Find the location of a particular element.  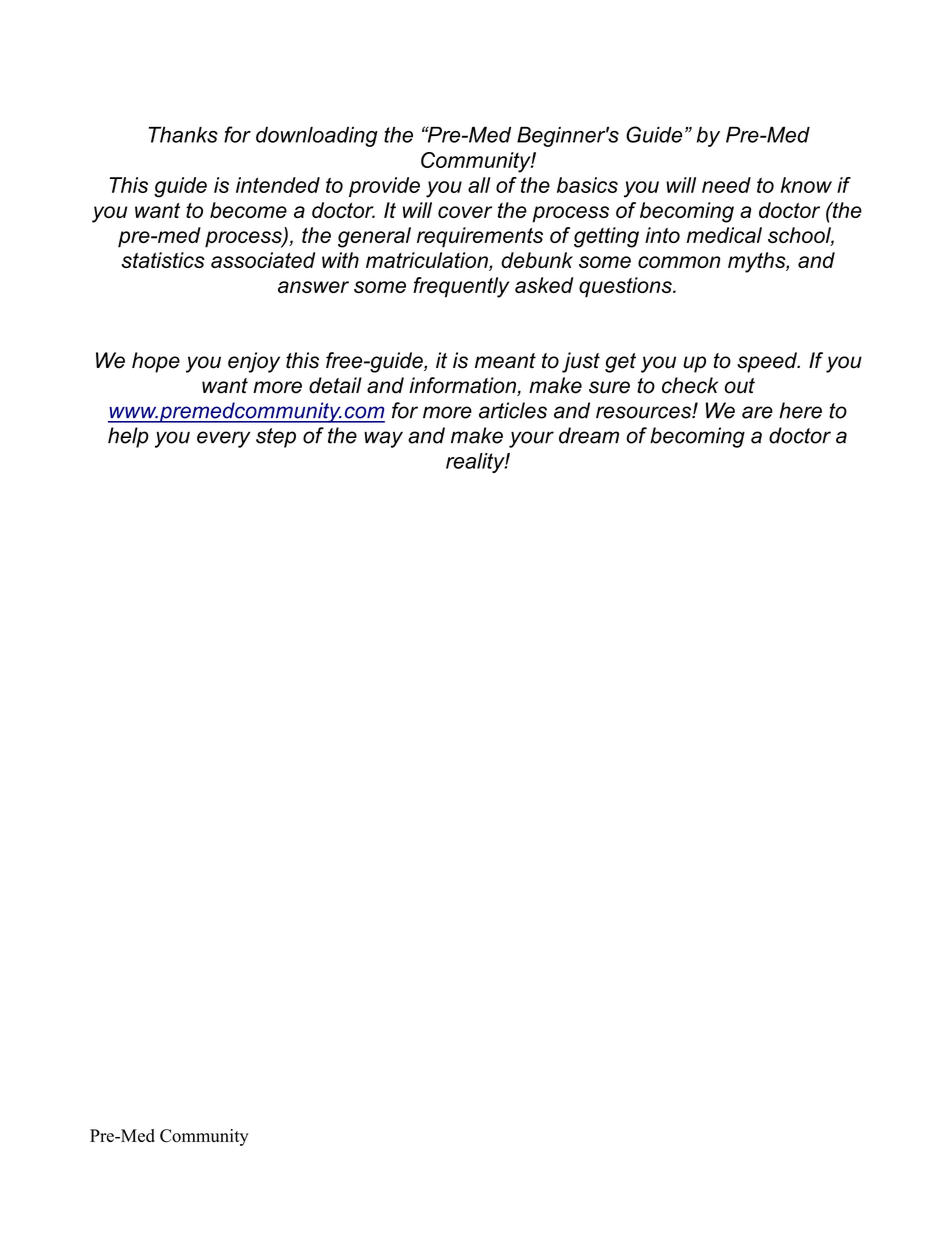

become is located at coordinates (248, 210).
